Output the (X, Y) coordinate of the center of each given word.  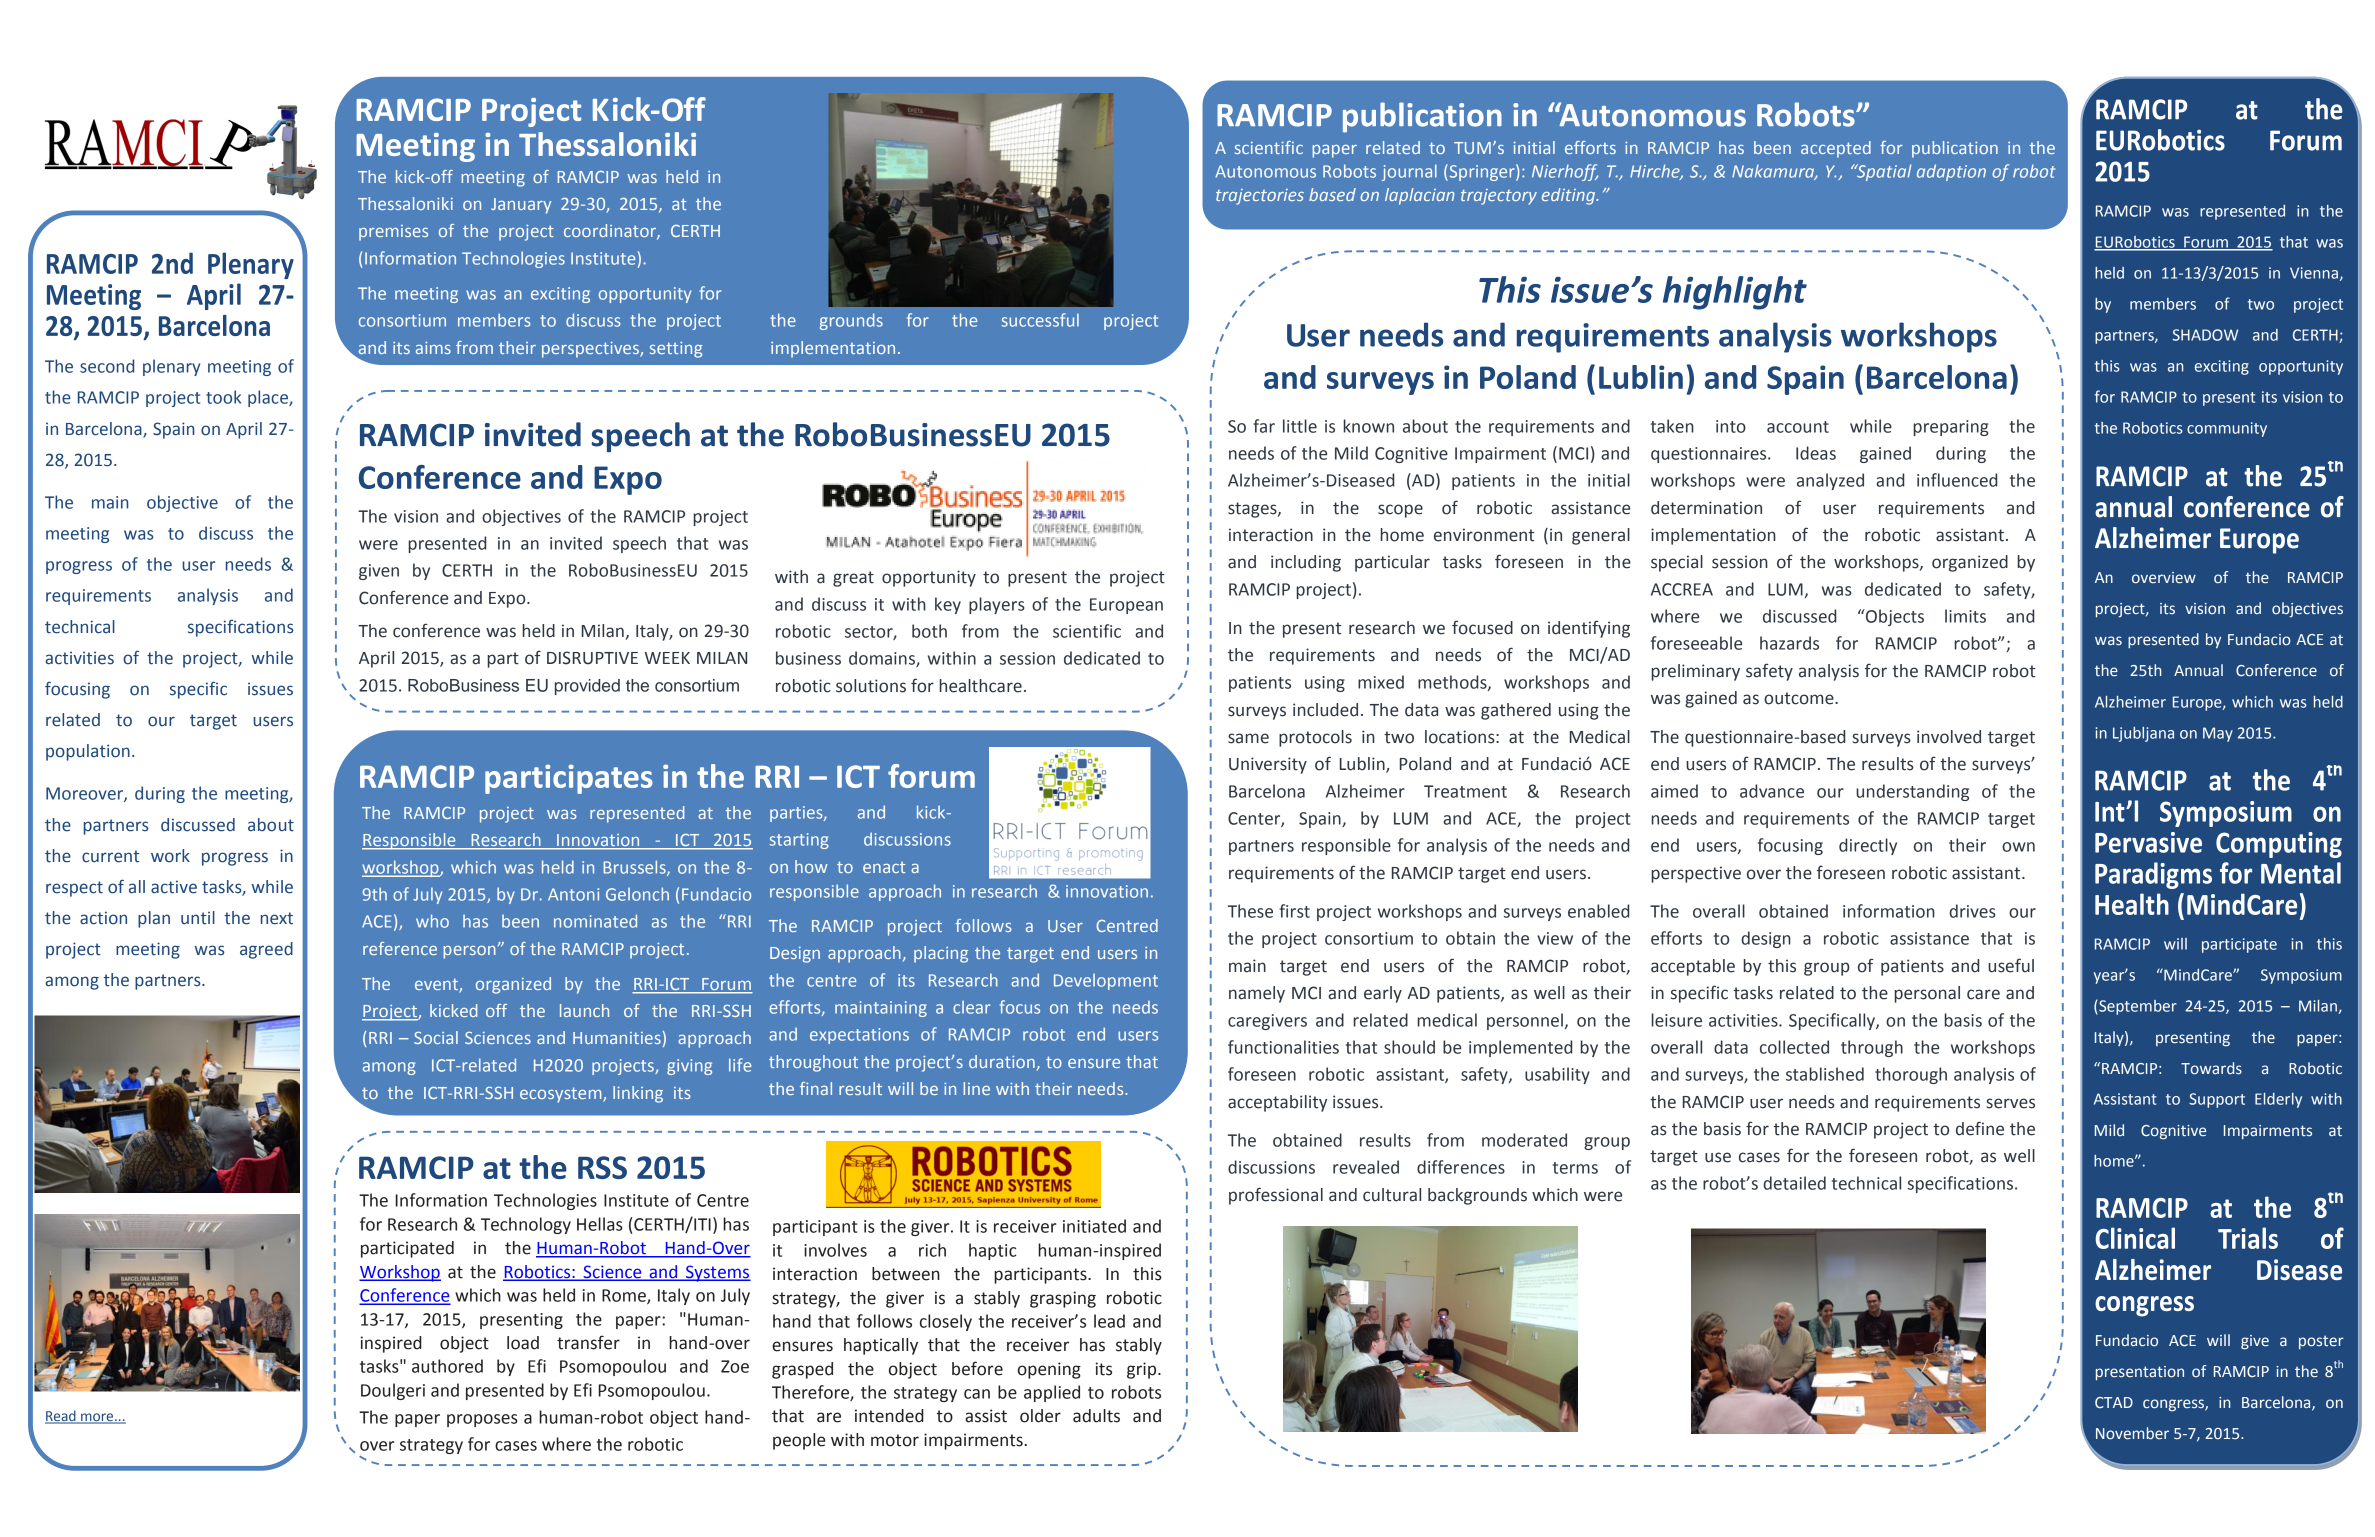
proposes (482, 1420)
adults (1096, 1416)
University (1268, 765)
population (88, 752)
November (2132, 1433)
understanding (1912, 792)
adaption (1951, 172)
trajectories (1260, 197)
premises (393, 233)
